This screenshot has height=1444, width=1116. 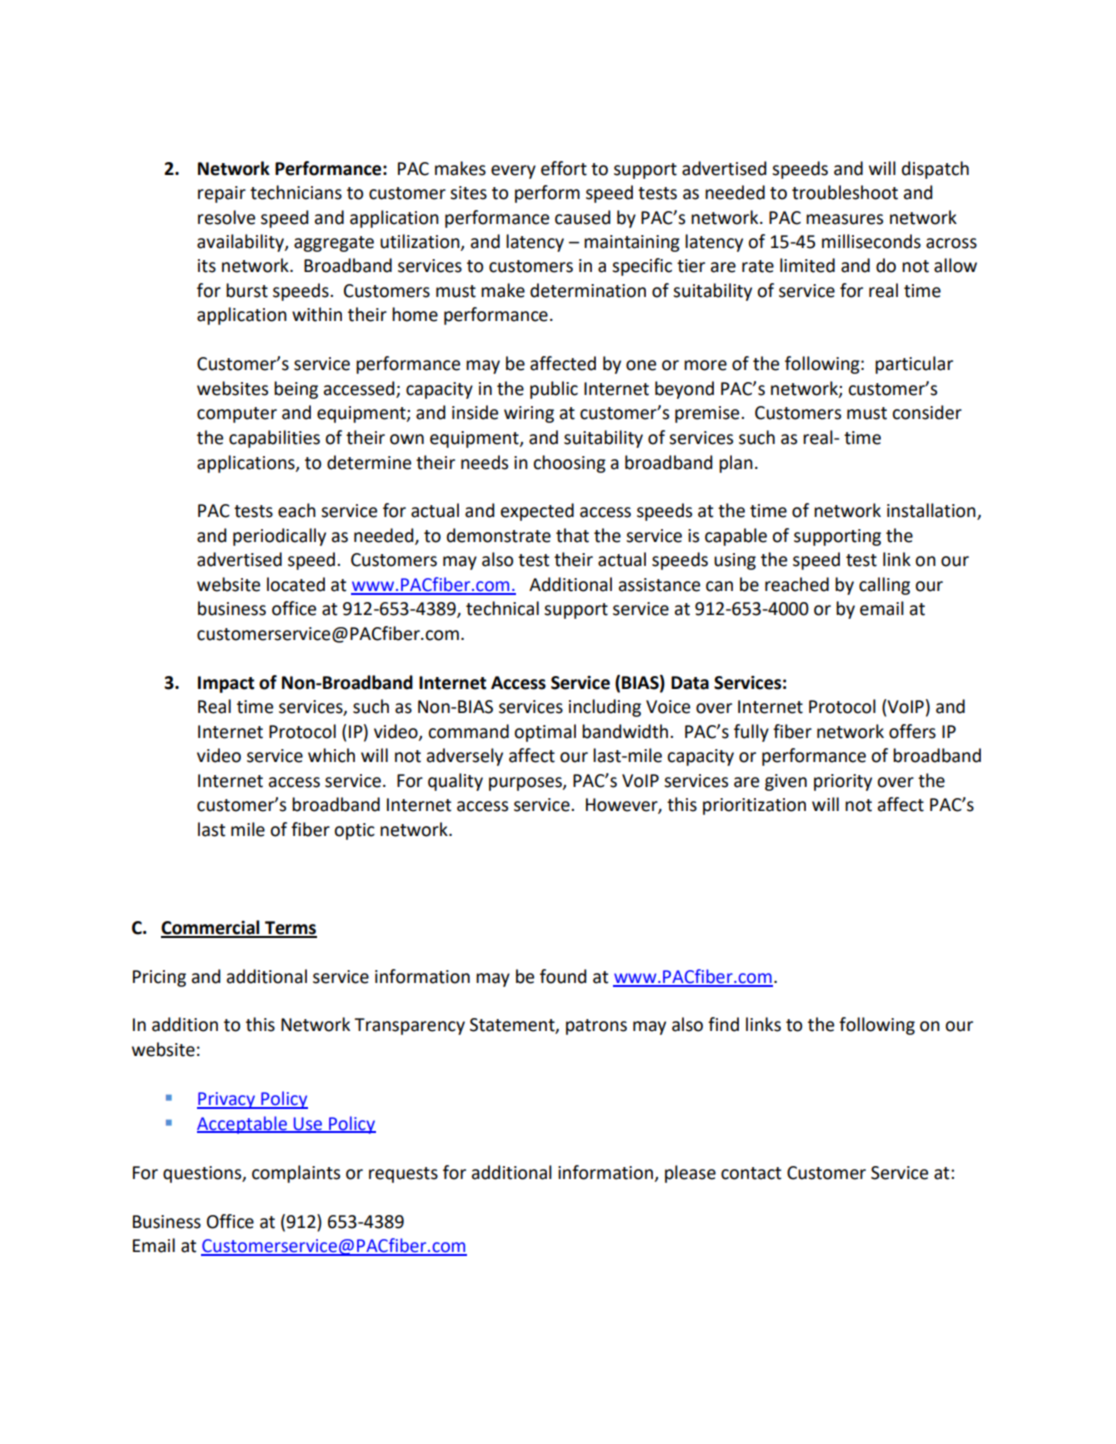 What do you see at coordinates (754, 806) in the screenshot?
I see `prioritization` at bounding box center [754, 806].
